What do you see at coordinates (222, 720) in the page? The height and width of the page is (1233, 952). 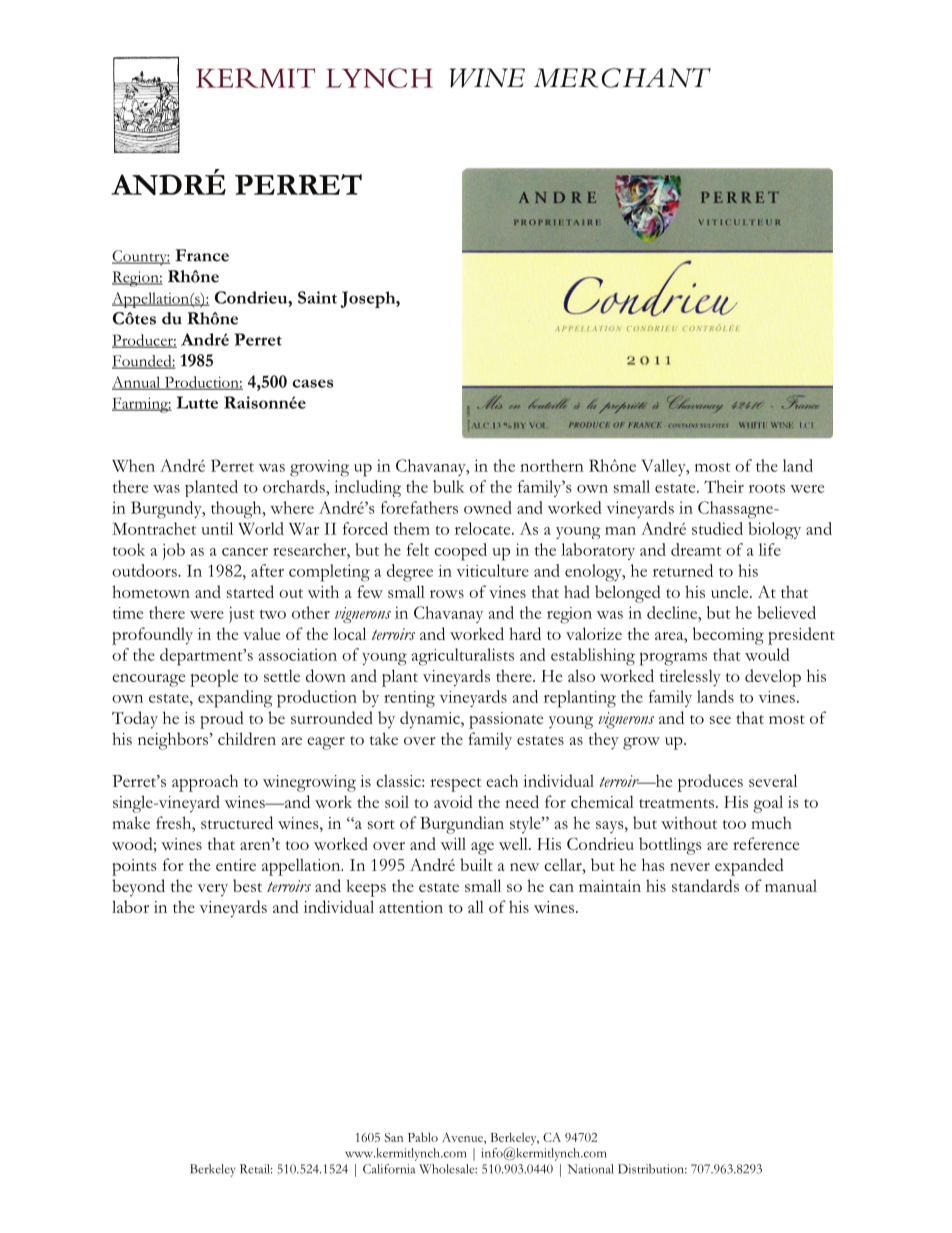 I see `proud` at bounding box center [222, 720].
